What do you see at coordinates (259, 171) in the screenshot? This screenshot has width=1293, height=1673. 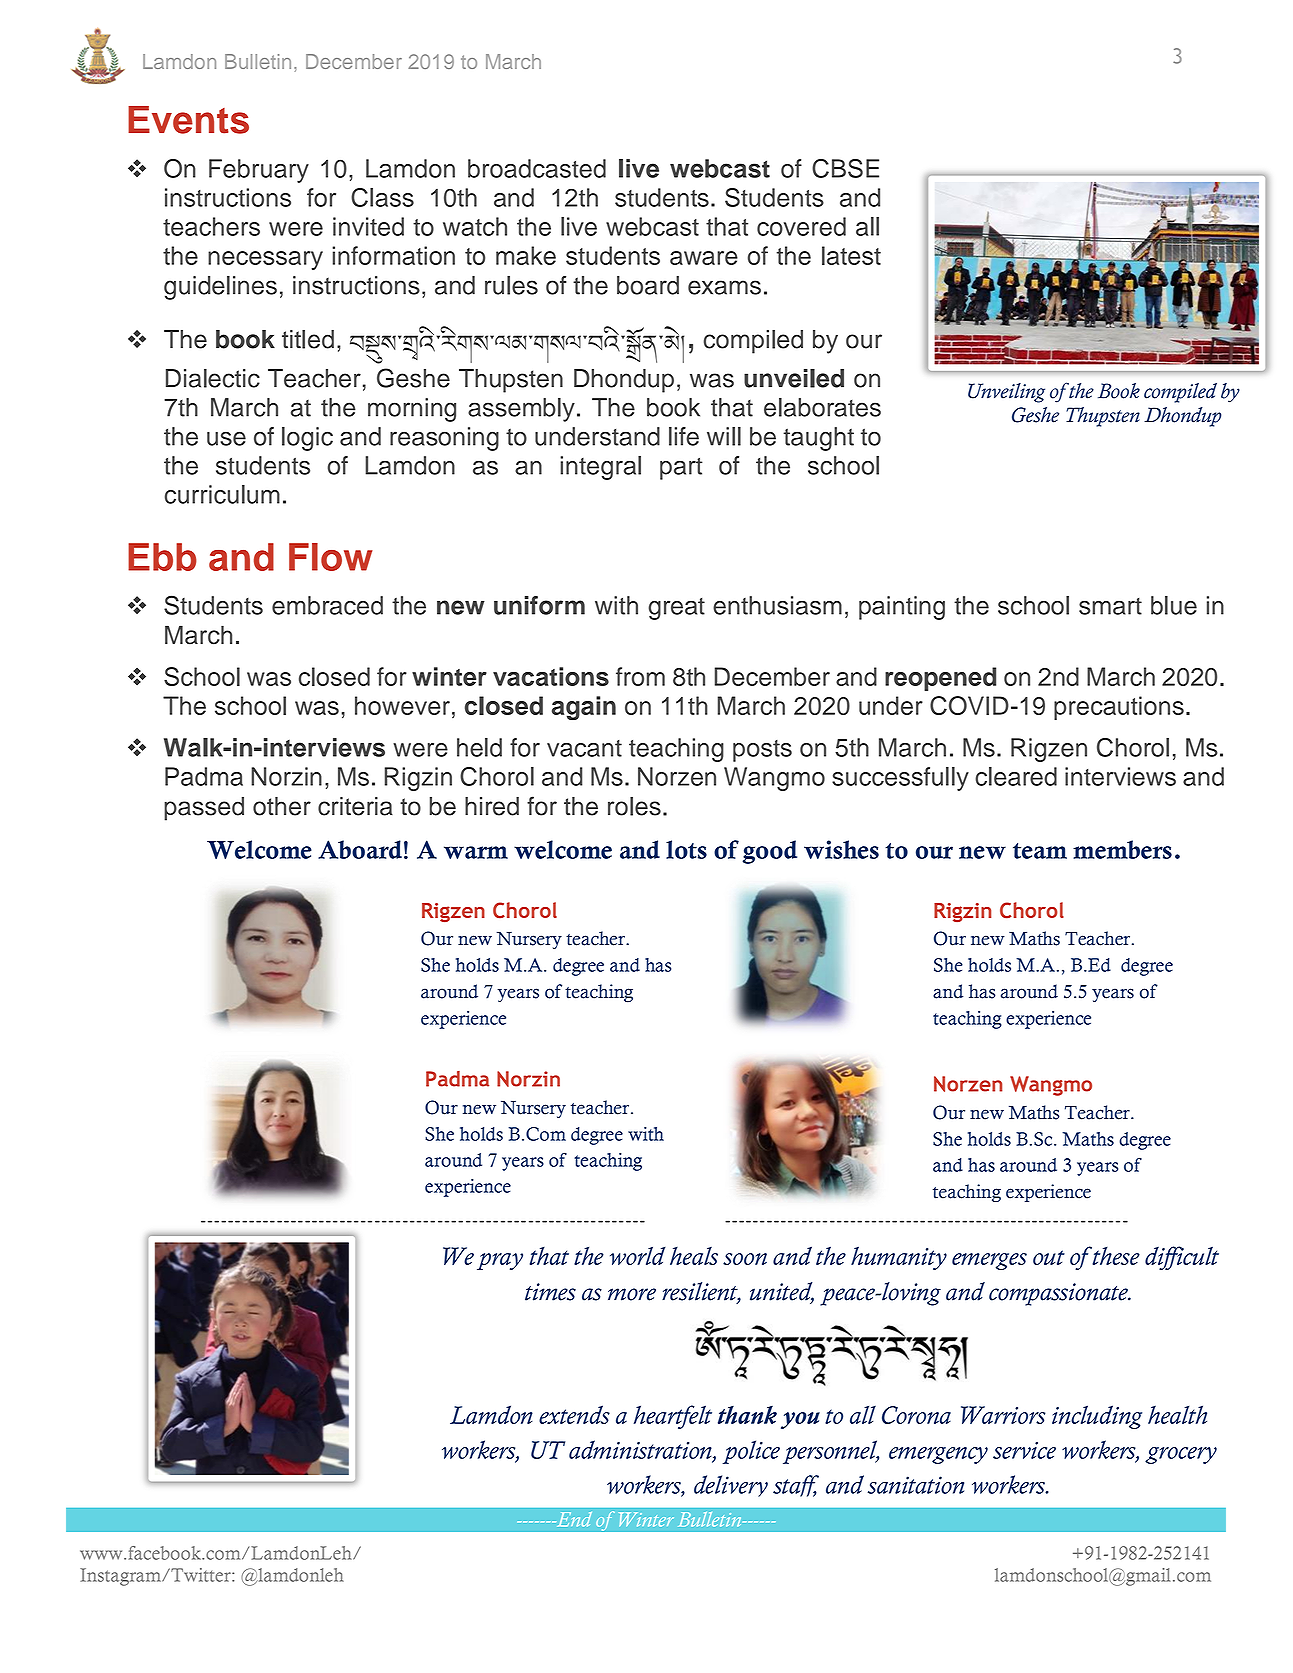 I see `February` at bounding box center [259, 171].
